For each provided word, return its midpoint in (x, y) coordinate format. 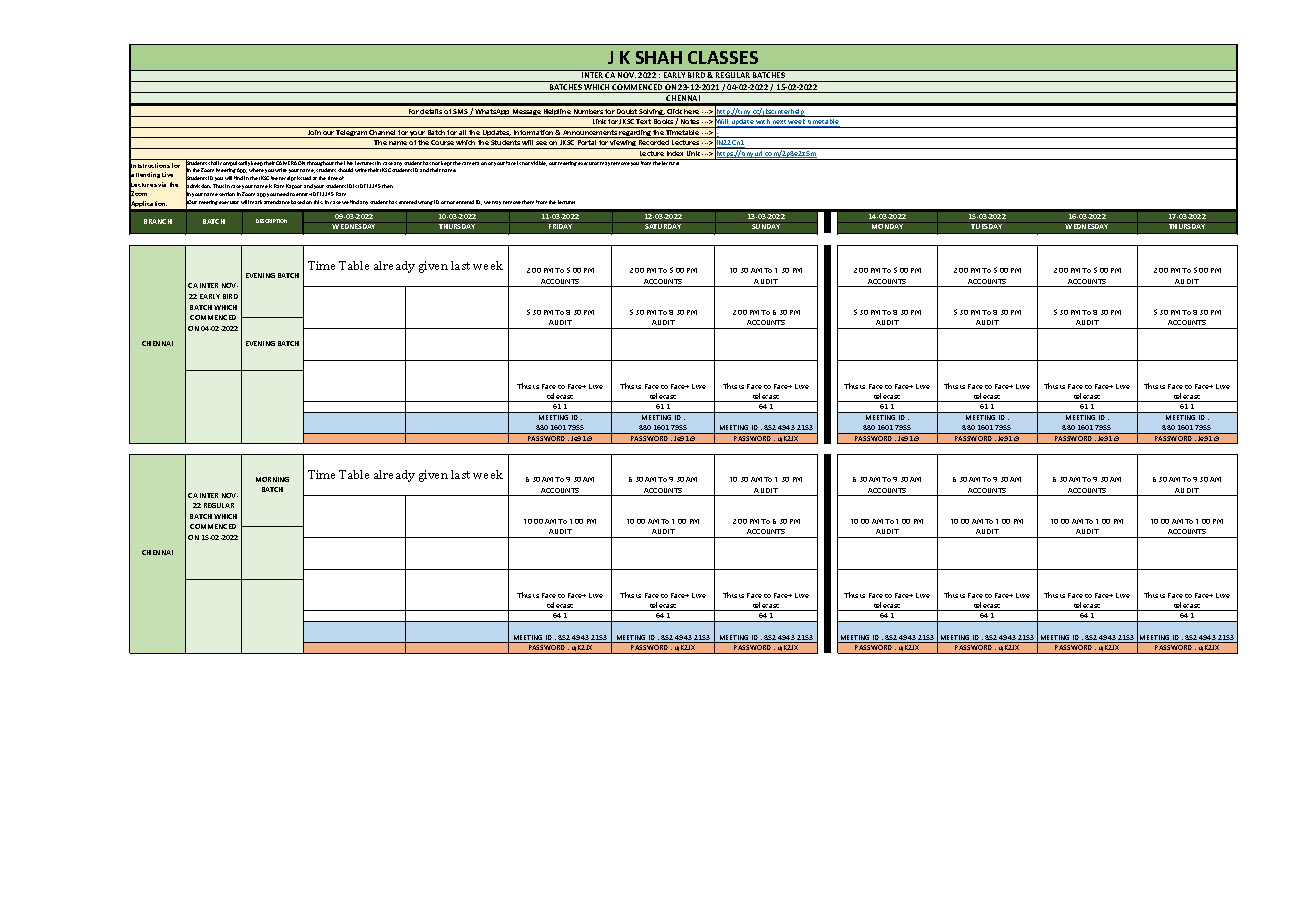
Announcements (590, 134)
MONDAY (888, 225)
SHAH (659, 57)
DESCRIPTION (271, 221)
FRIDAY (560, 225)
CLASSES (723, 57)
